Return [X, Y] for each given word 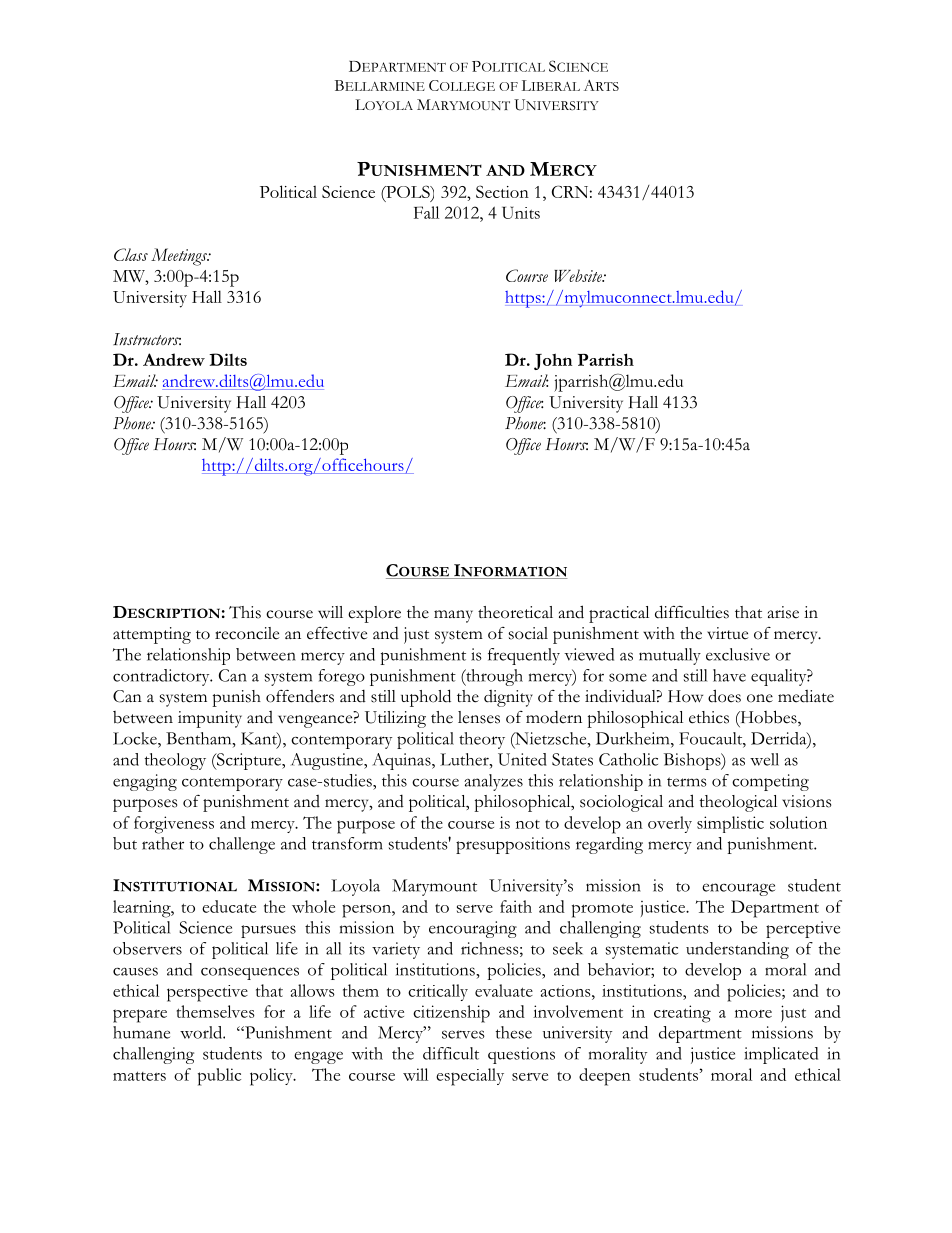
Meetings [180, 257]
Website [579, 275]
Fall [426, 212]
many [453, 616]
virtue [727, 633]
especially [470, 1077]
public [219, 1077]
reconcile [247, 633]
